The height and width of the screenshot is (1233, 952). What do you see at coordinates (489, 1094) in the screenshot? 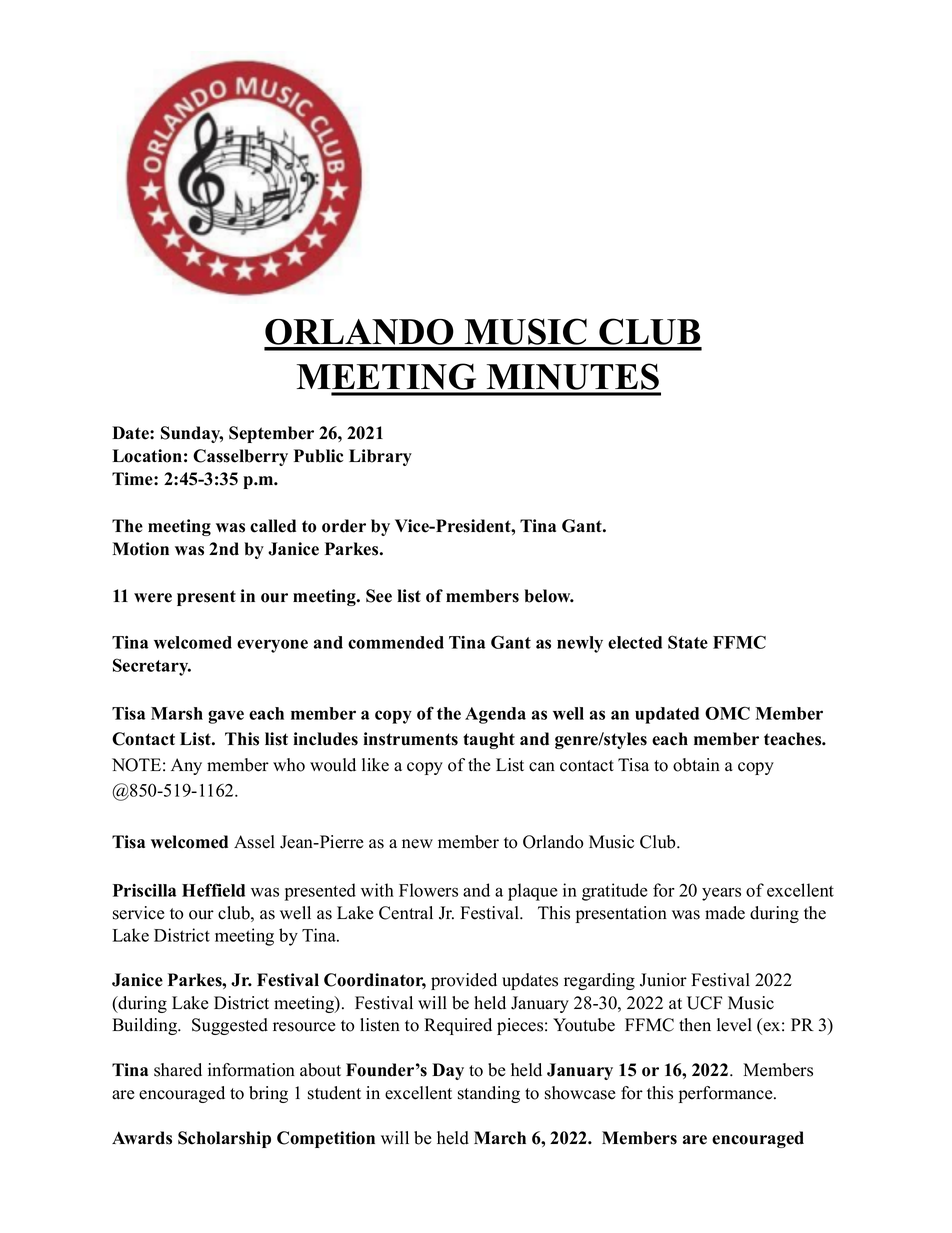
I see `standing` at bounding box center [489, 1094].
